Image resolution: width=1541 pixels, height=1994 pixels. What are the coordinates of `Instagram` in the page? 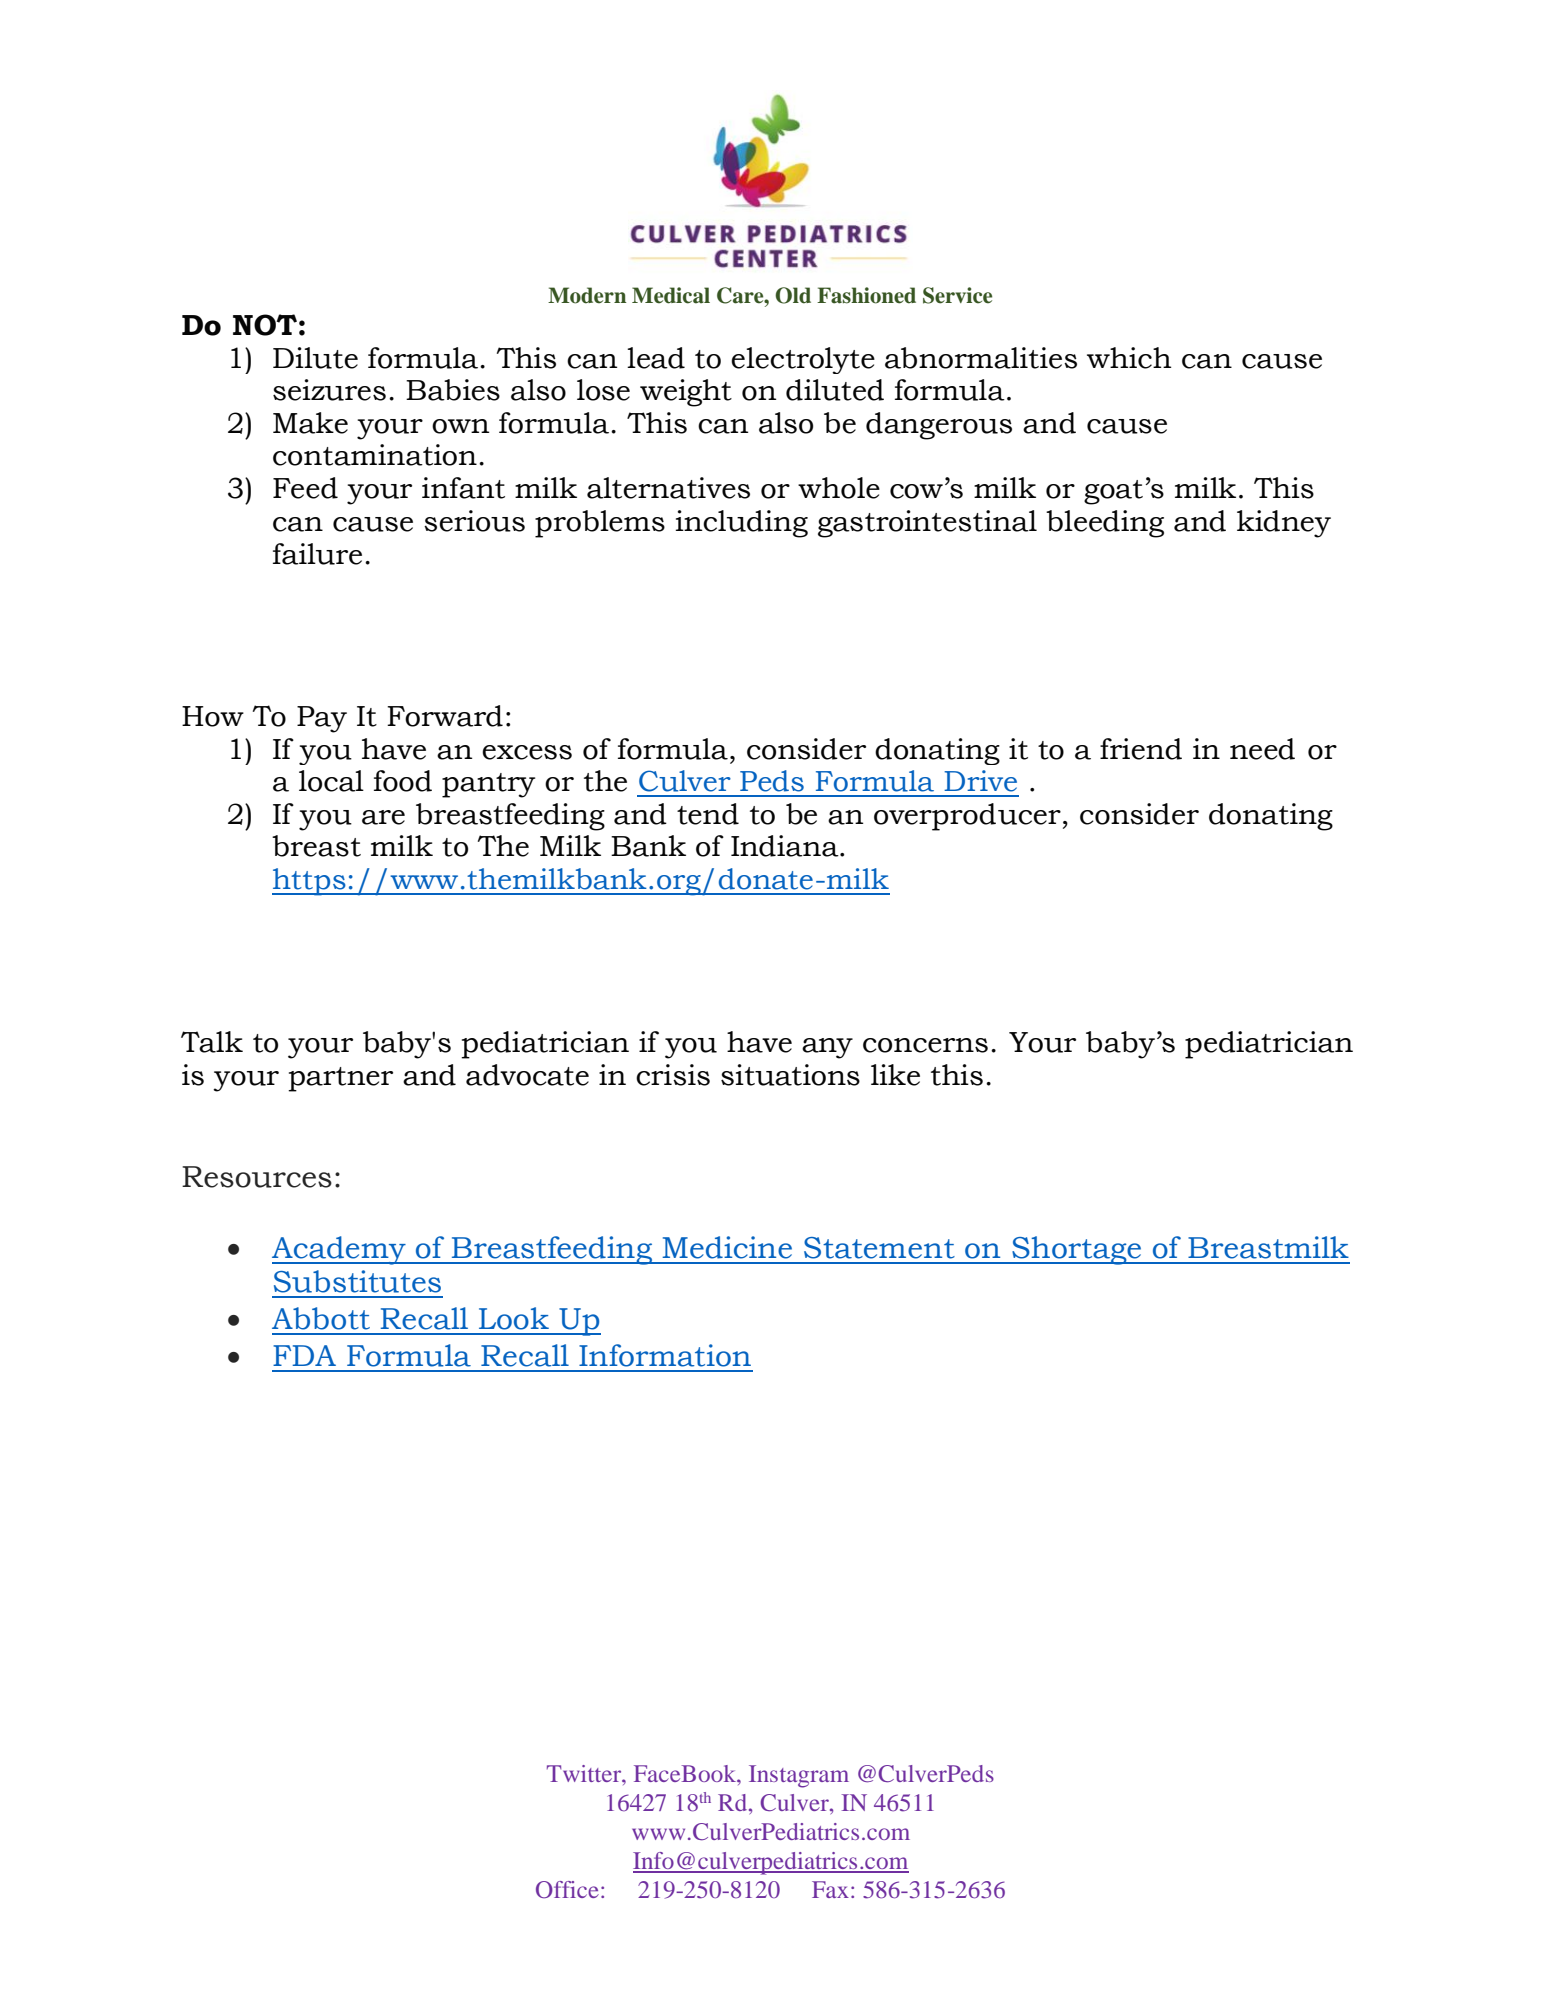 It's located at (799, 1776).
